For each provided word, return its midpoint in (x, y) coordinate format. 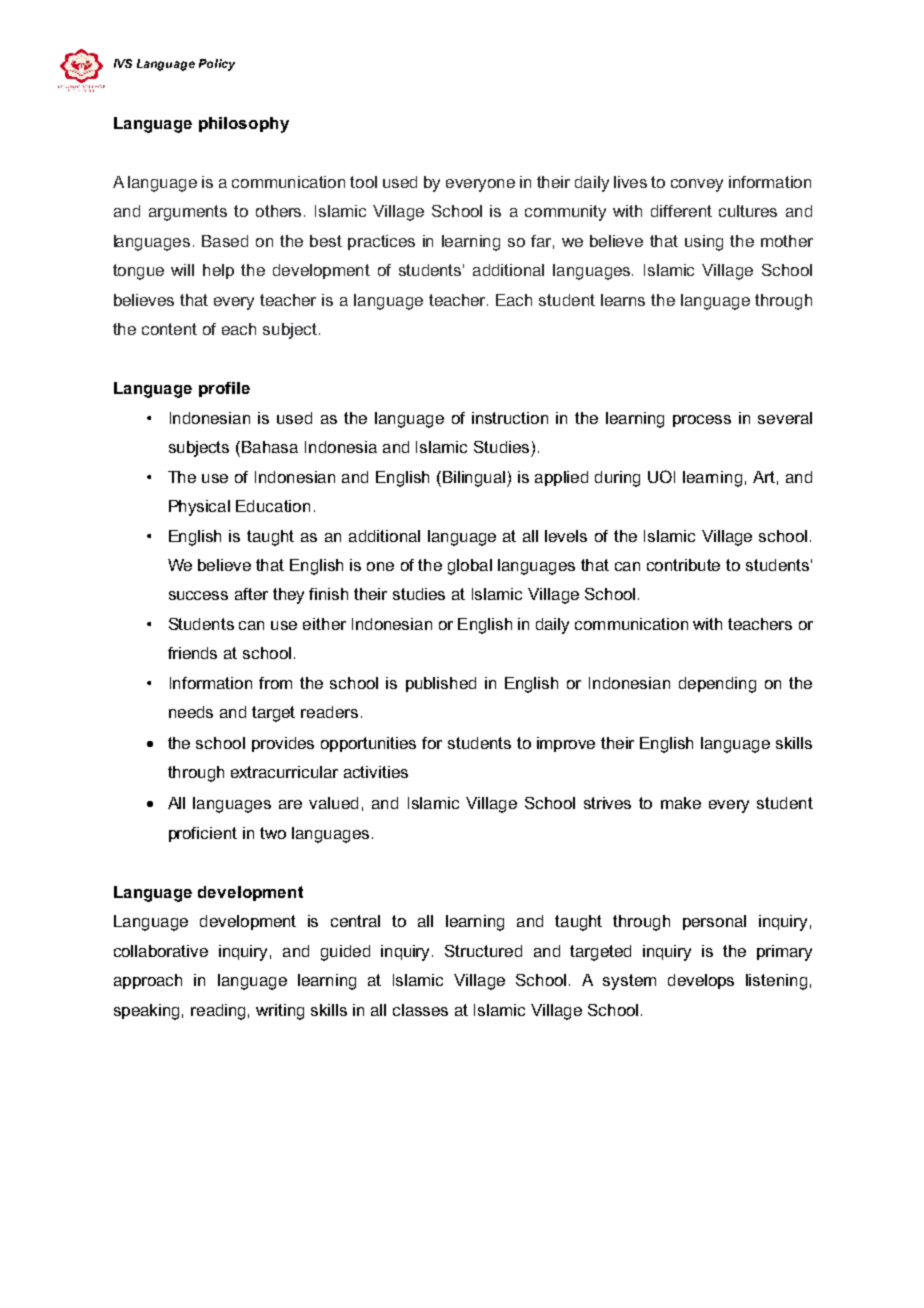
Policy (217, 65)
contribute (683, 565)
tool (363, 182)
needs (191, 712)
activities (376, 772)
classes (420, 1010)
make (681, 803)
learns (623, 300)
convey (697, 185)
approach (148, 981)
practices (381, 242)
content (169, 329)
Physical (199, 508)
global (470, 567)
